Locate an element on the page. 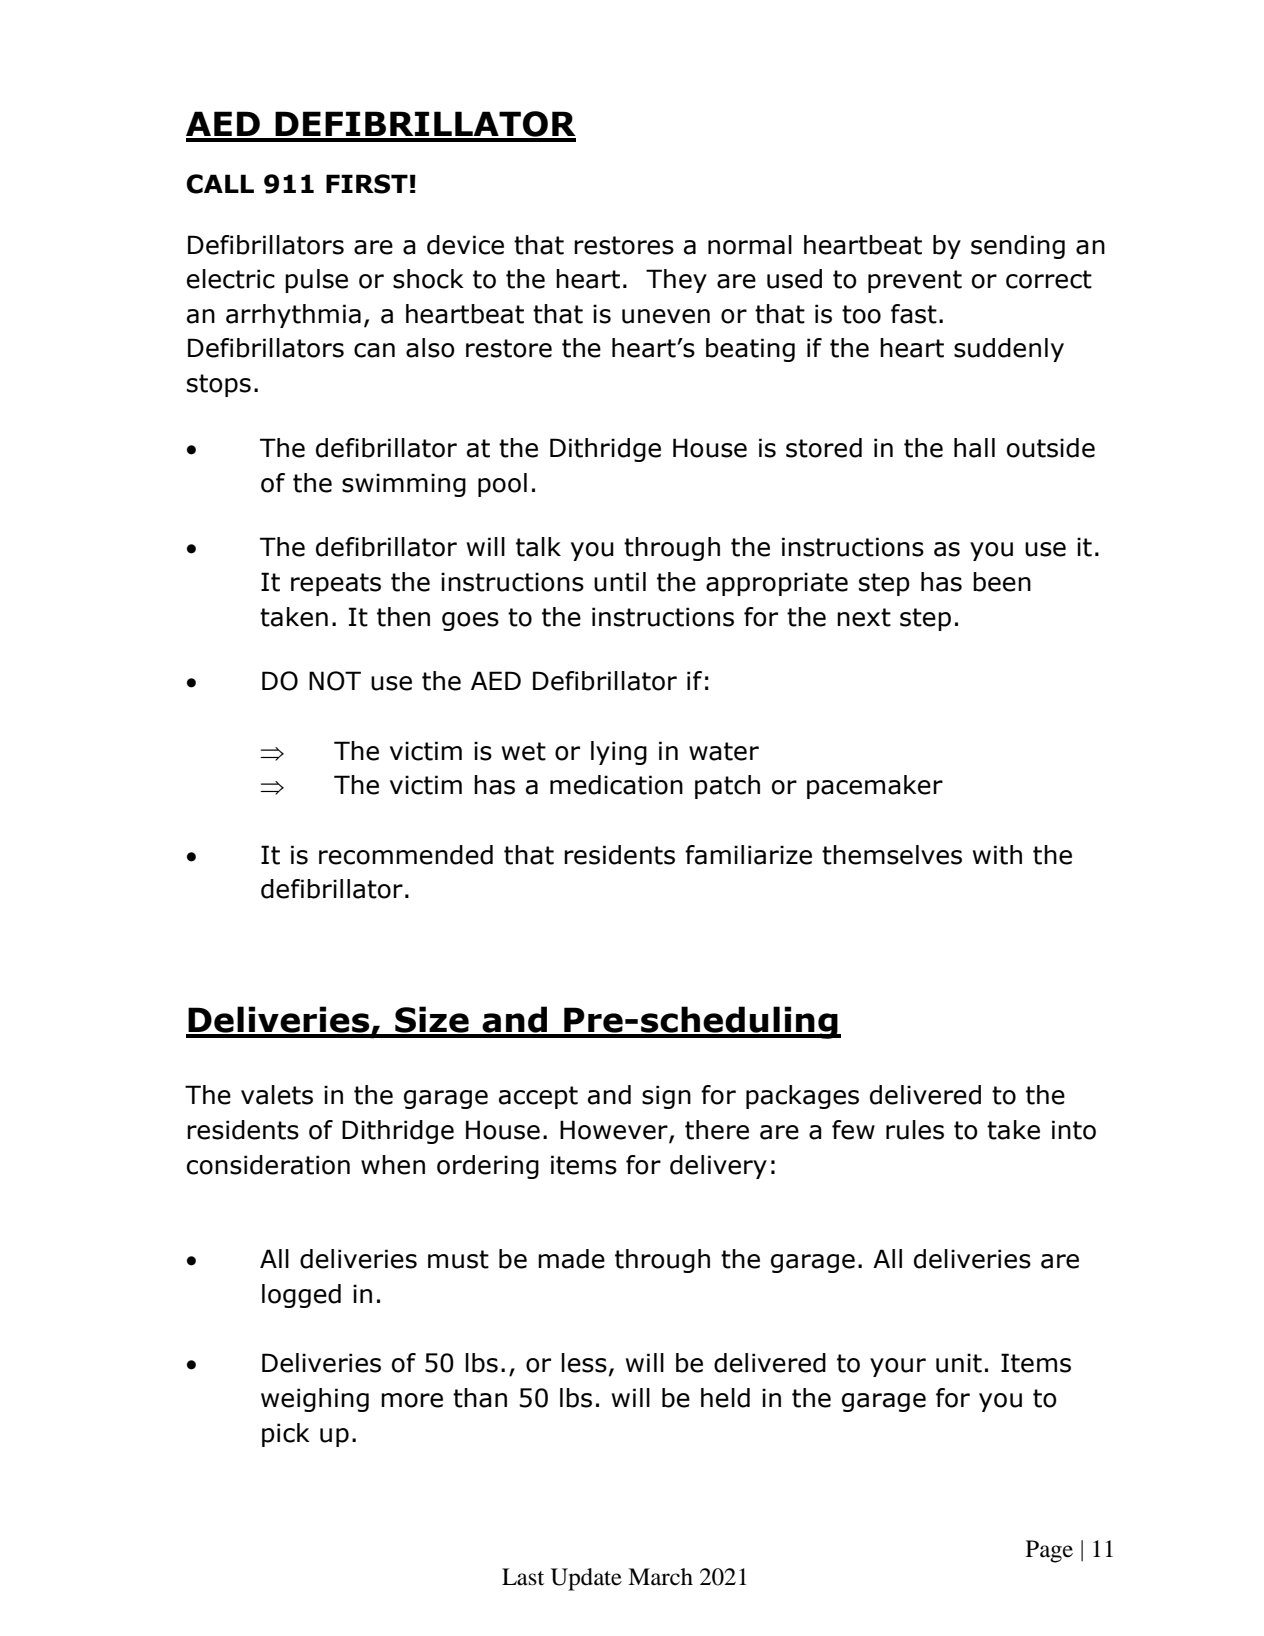  recommended is located at coordinates (406, 855).
